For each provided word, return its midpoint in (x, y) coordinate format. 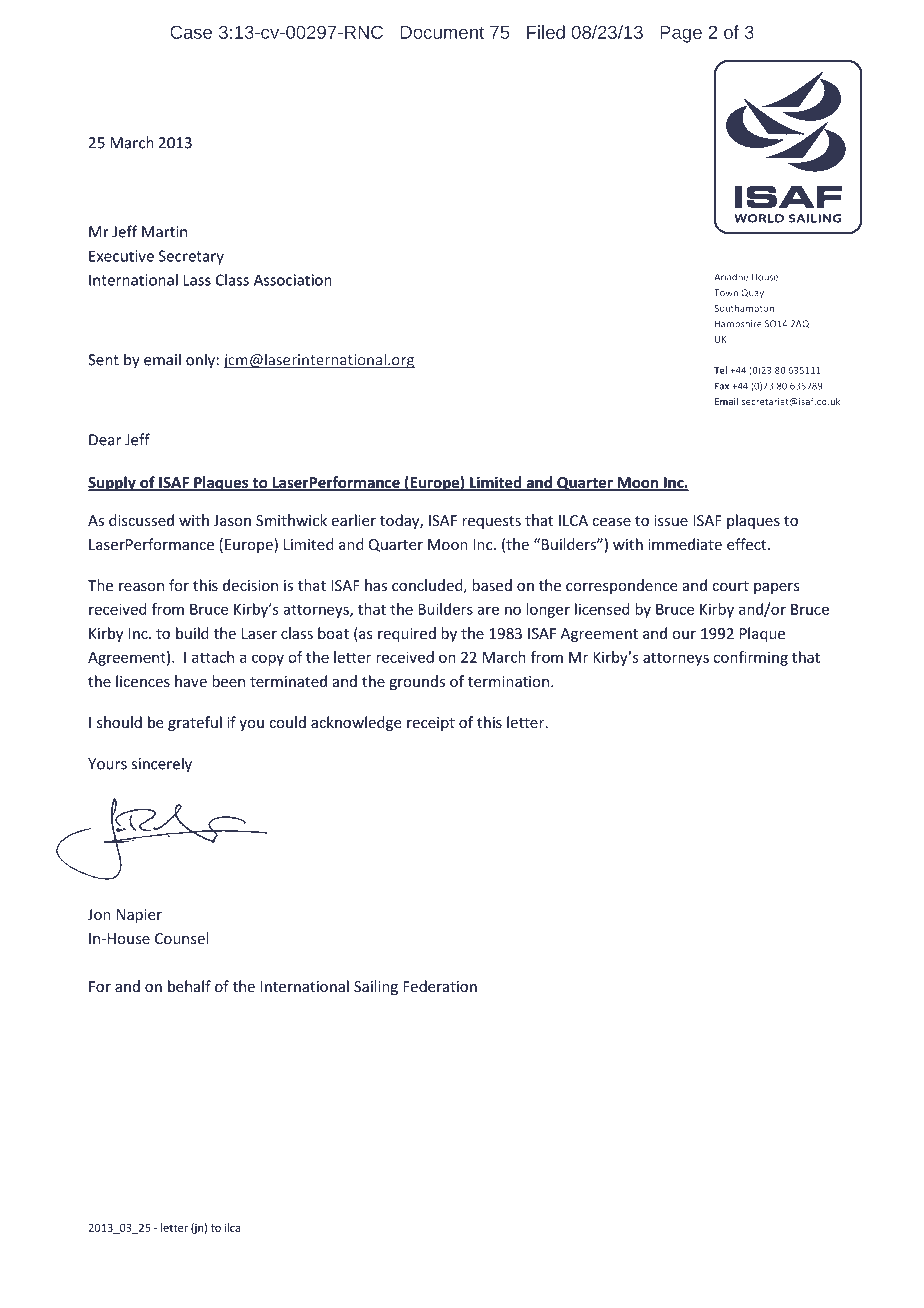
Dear (105, 440)
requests (491, 522)
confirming (750, 658)
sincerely (161, 765)
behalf (189, 986)
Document (442, 32)
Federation (440, 986)
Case (191, 32)
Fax (722, 386)
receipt (431, 724)
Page (681, 34)
